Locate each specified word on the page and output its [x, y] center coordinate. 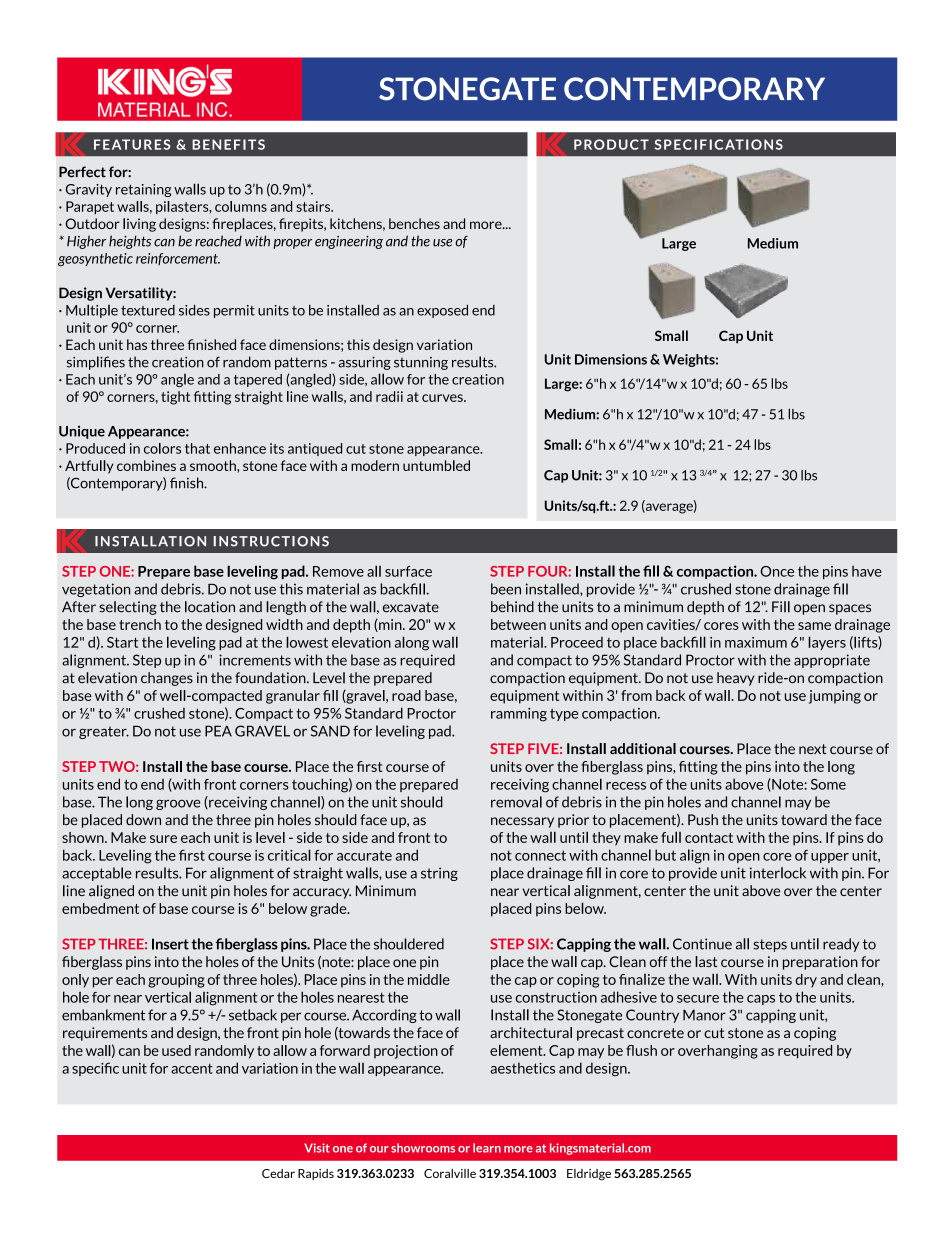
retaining [143, 190]
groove [178, 804]
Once [777, 571]
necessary [522, 822]
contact [709, 838]
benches [414, 223]
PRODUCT [611, 144]
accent [192, 1068]
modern [375, 465]
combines [146, 465]
